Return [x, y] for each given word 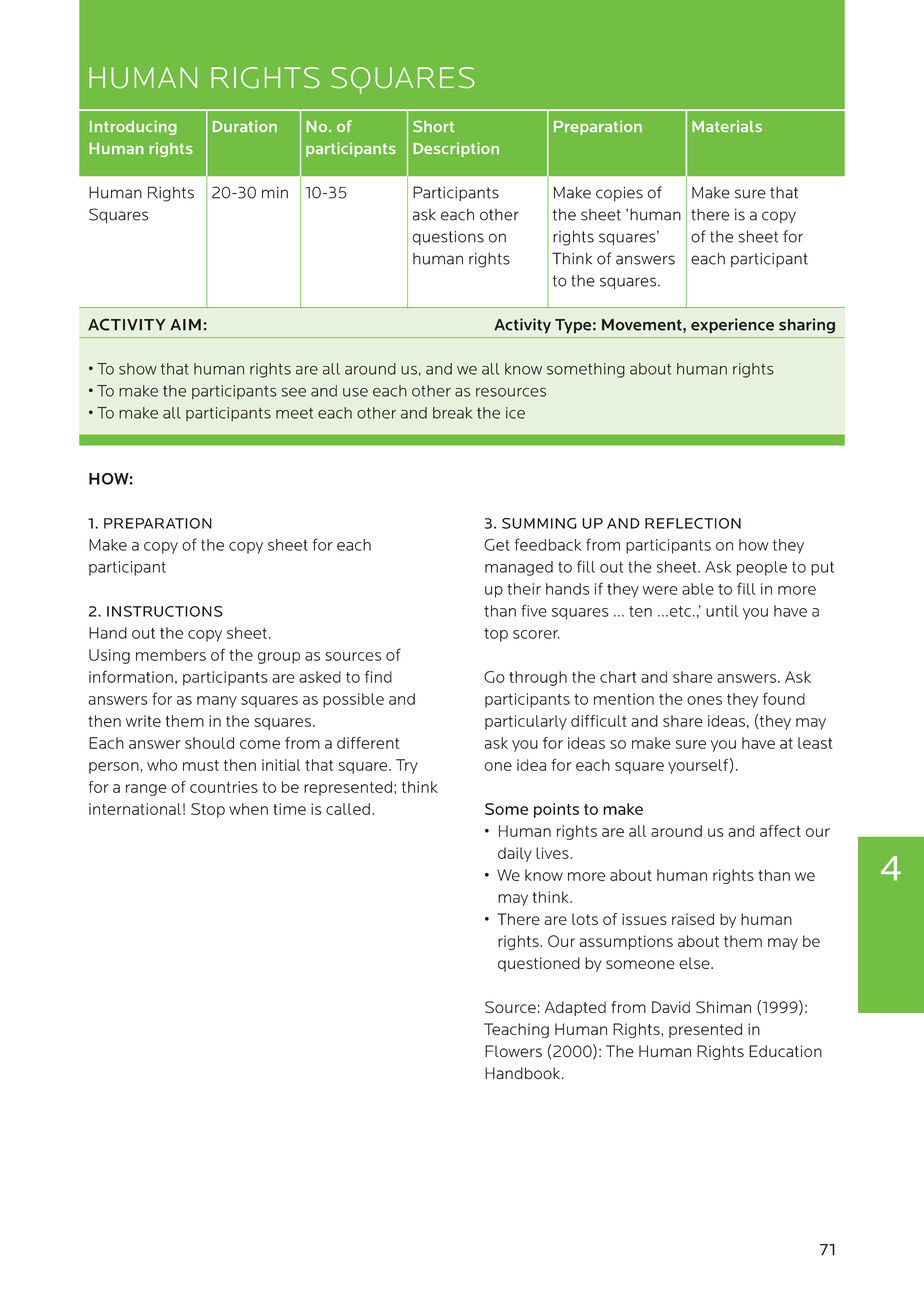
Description [456, 149]
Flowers [513, 1051]
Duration [245, 126]
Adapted [575, 1008]
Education [785, 1051]
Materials [727, 126]
